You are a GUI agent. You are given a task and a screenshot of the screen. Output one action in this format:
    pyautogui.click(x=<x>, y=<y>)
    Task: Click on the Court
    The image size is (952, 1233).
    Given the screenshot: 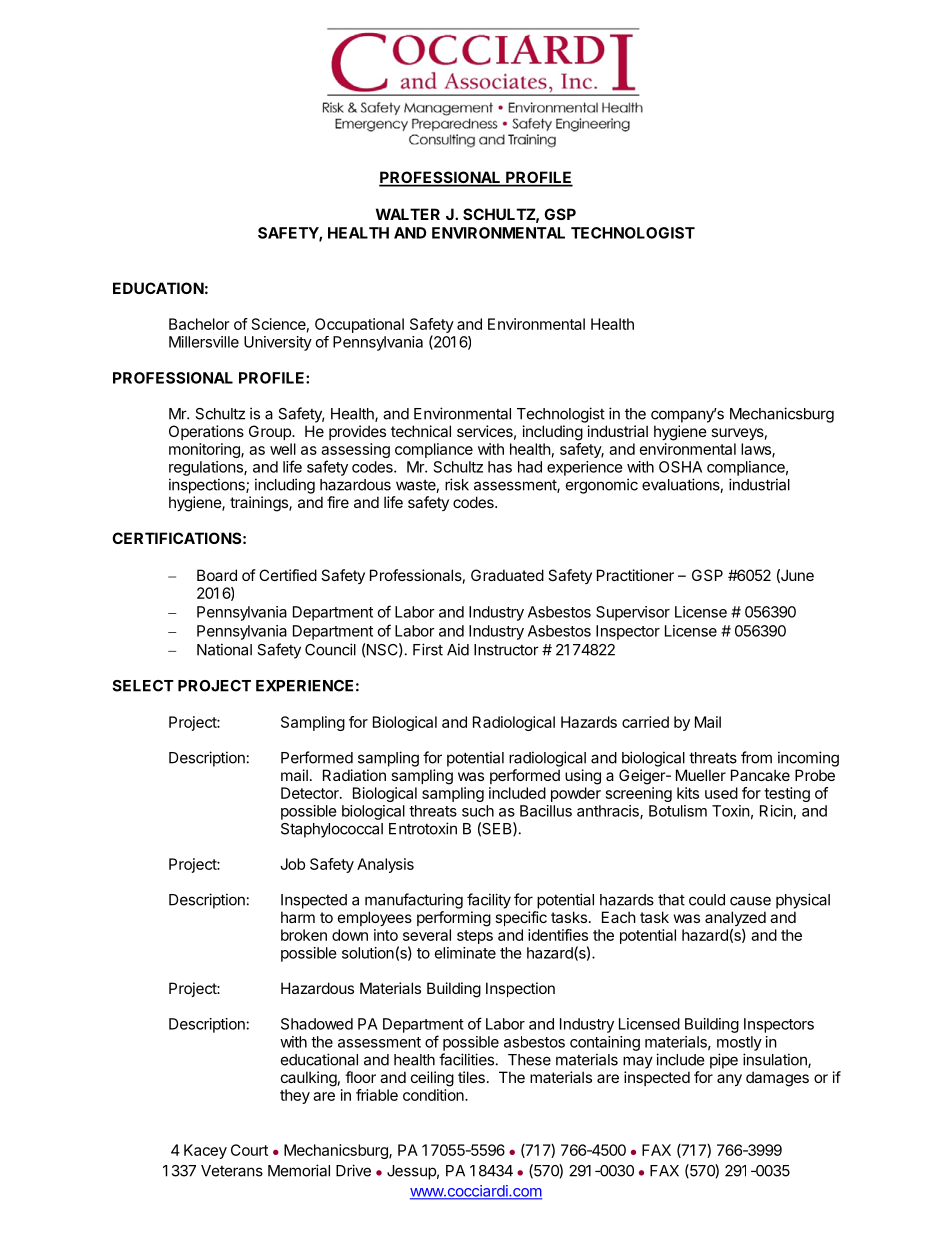 What is the action you would take?
    pyautogui.click(x=249, y=1150)
